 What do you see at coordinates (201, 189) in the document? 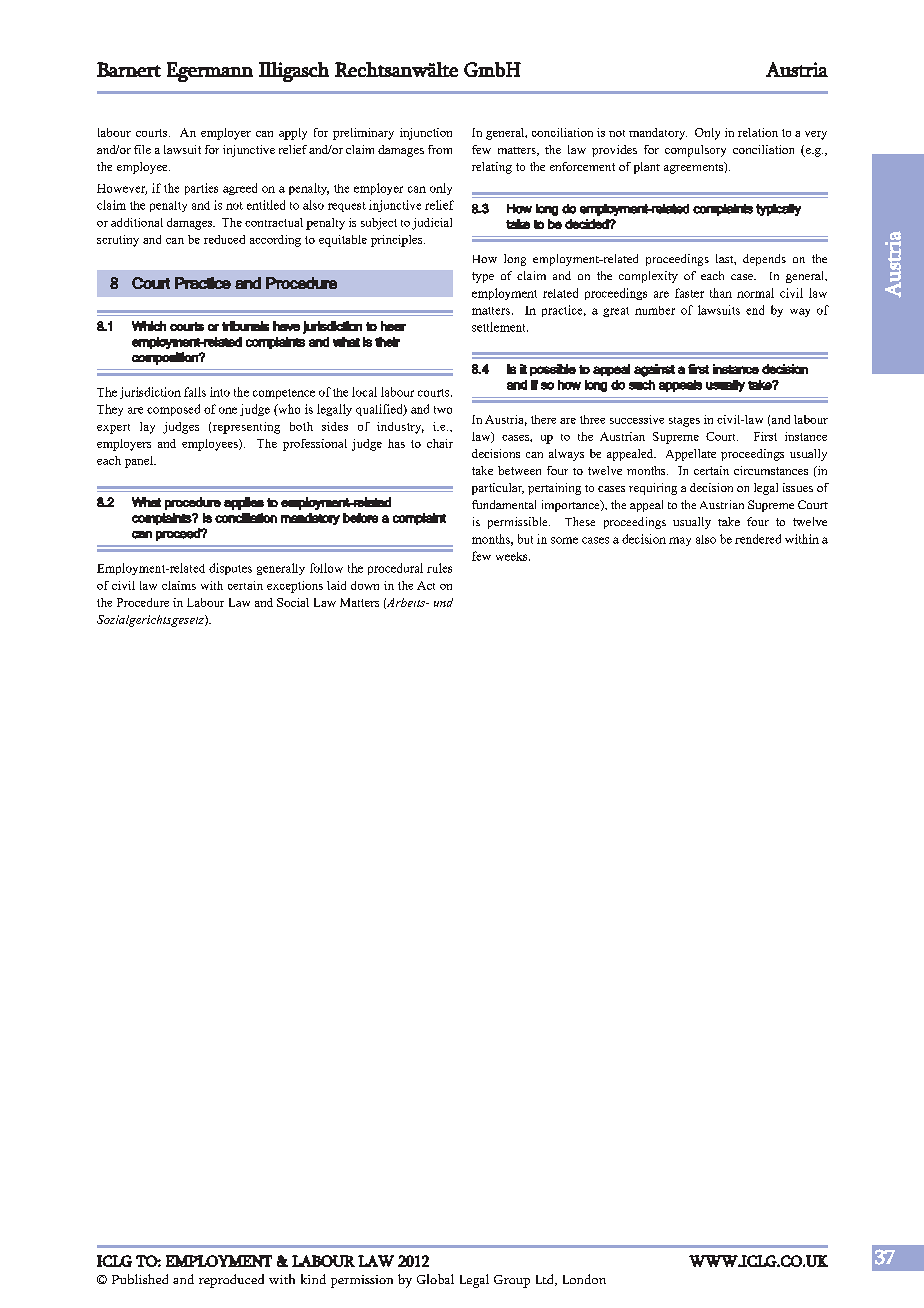
I see `parties` at bounding box center [201, 189].
